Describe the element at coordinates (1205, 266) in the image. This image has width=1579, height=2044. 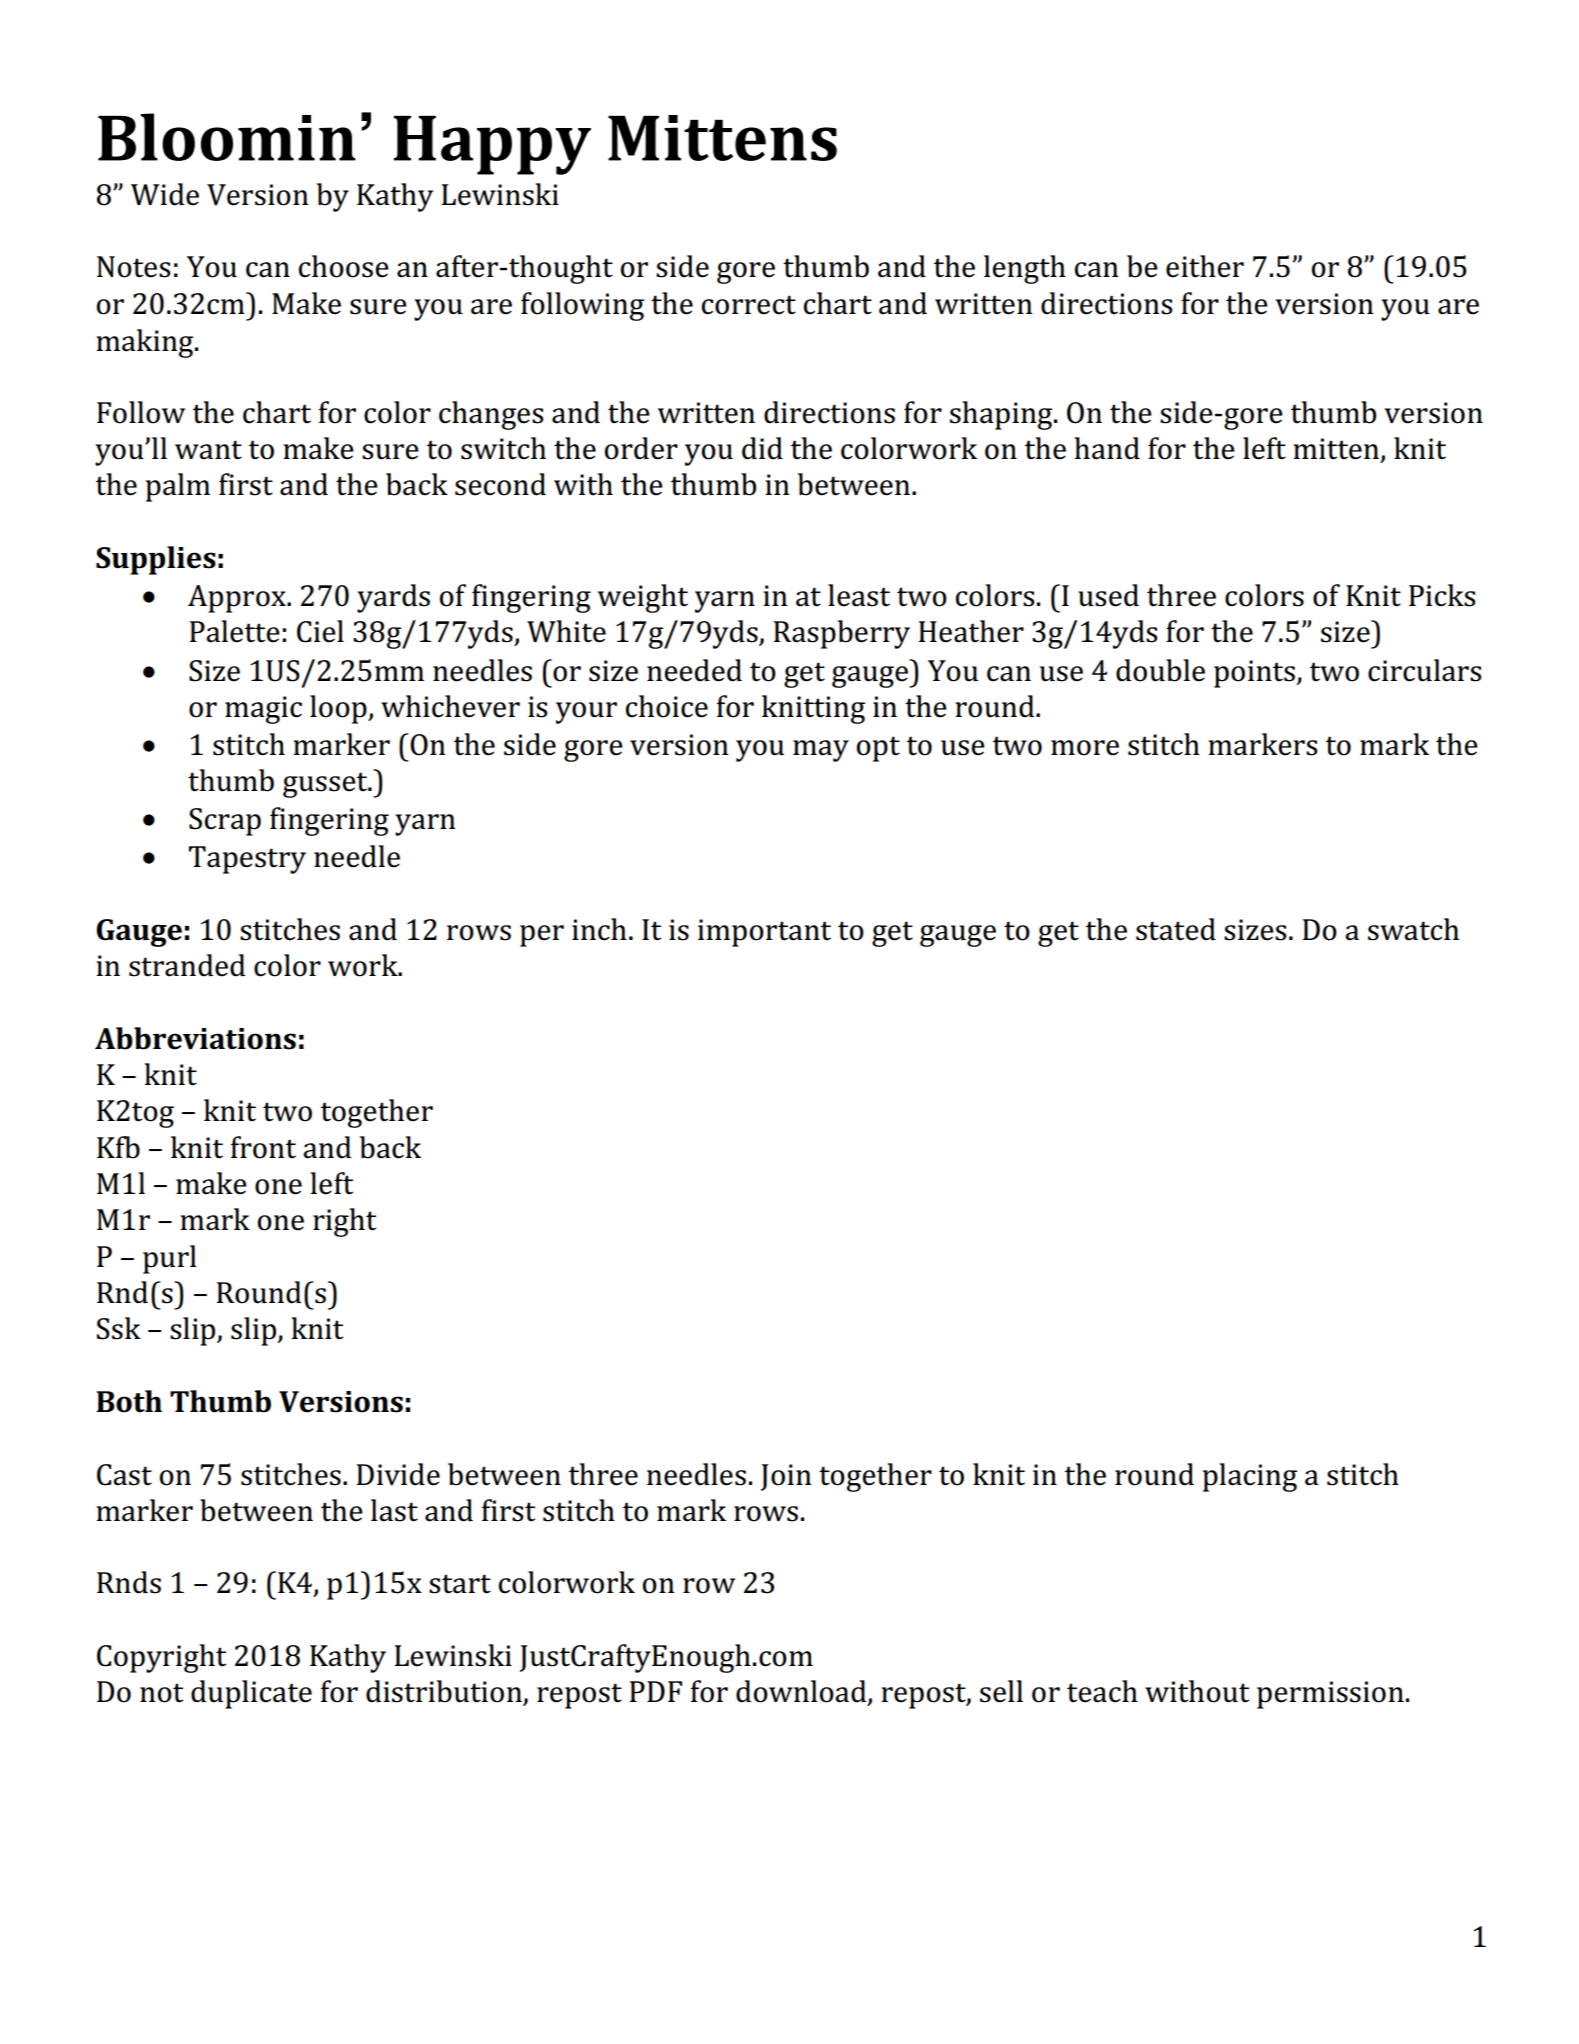
I see `either` at that location.
